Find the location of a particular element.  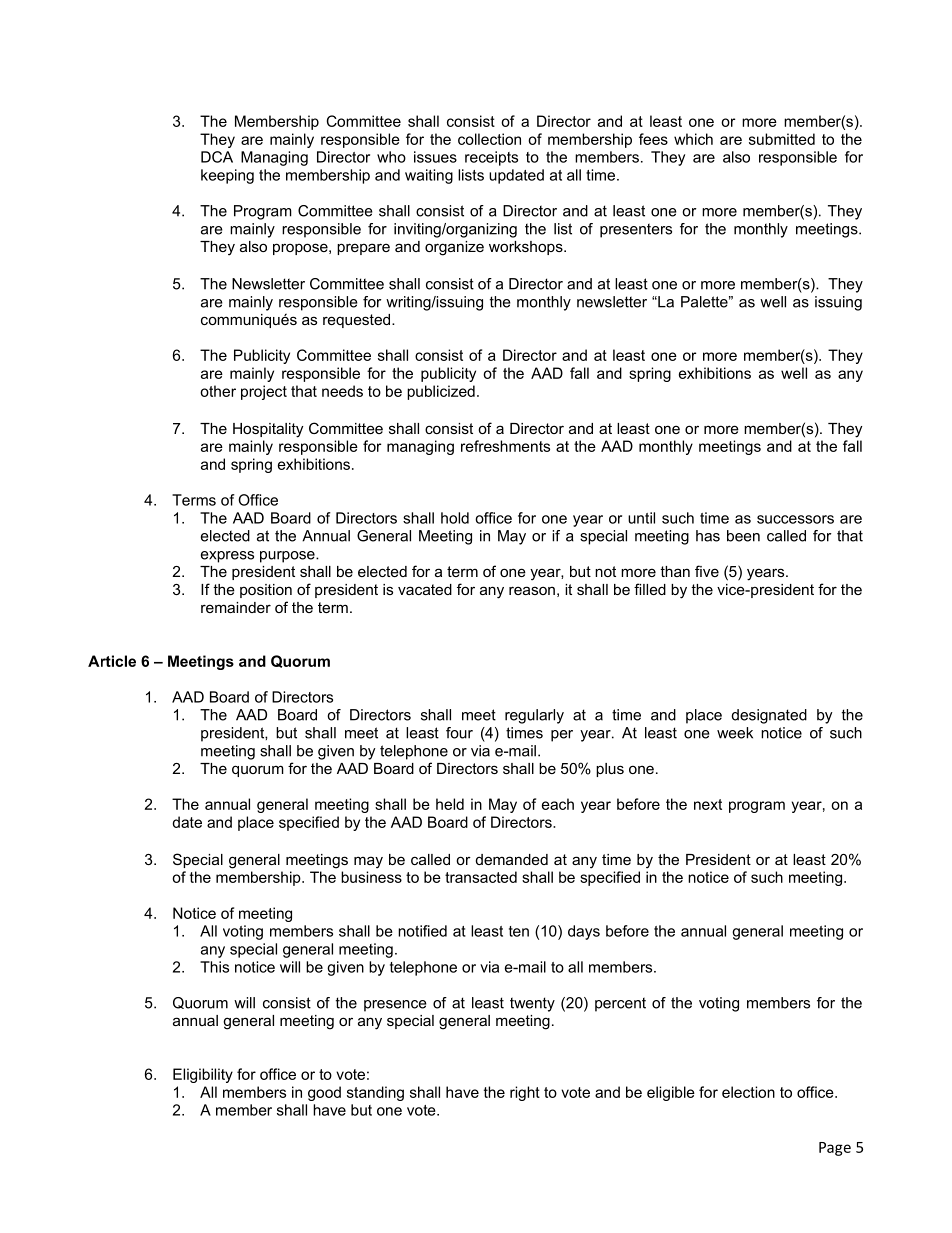

right is located at coordinates (525, 1093).
